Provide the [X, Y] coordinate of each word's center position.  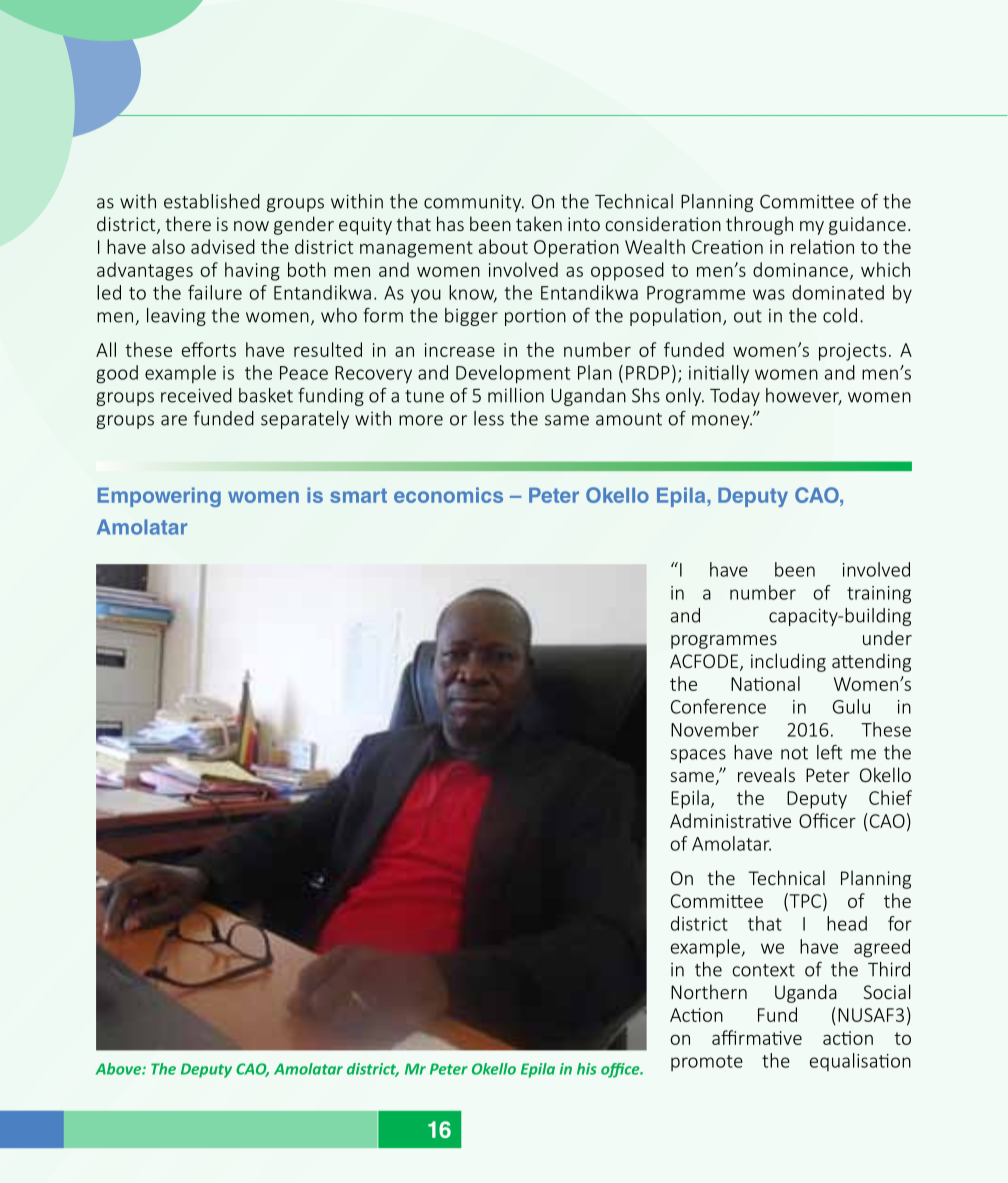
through [759, 225]
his [587, 1069]
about [503, 246]
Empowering [159, 497]
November [715, 729]
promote [707, 1063]
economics [448, 495]
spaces [698, 756]
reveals [766, 774]
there [188, 223]
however [804, 396]
